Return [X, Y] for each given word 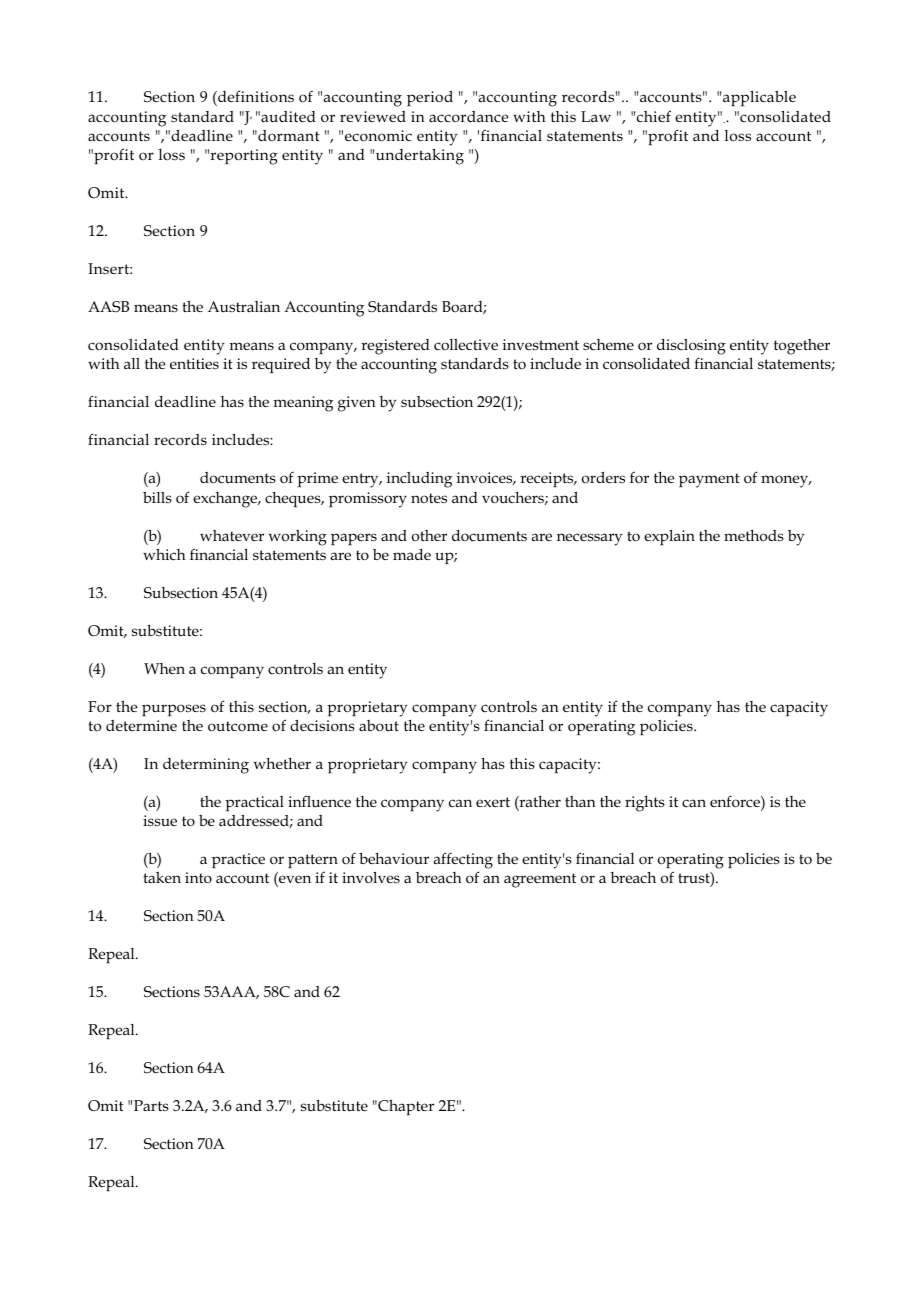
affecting [463, 860]
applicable [759, 98]
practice [238, 860]
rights [645, 804]
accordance [469, 117]
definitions [255, 98]
